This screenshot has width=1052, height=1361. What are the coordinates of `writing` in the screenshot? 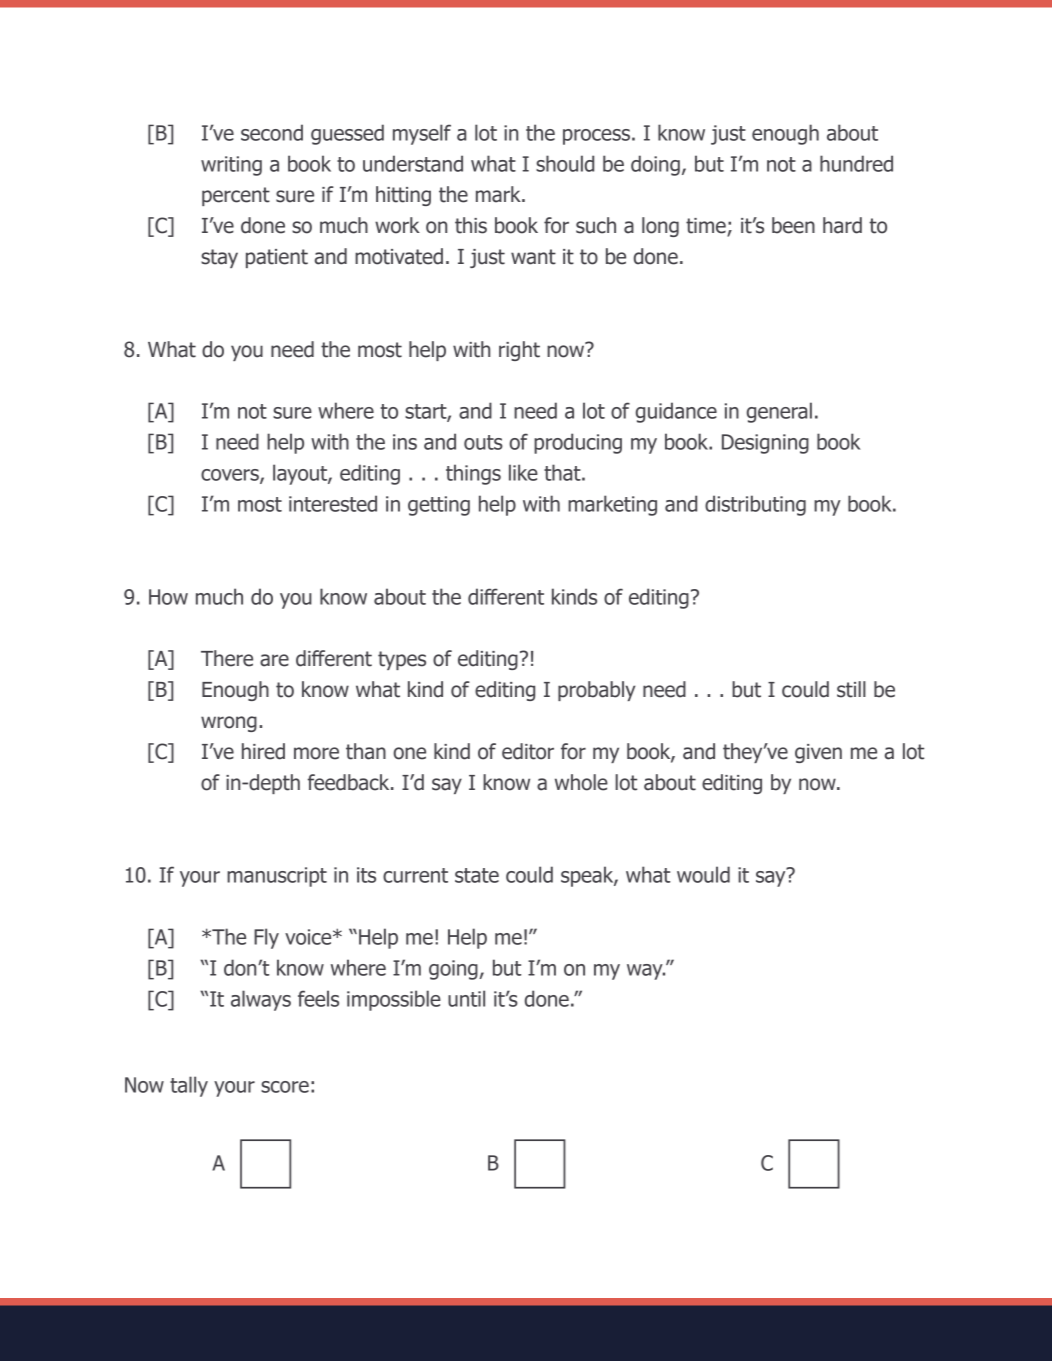 It's located at (231, 166).
